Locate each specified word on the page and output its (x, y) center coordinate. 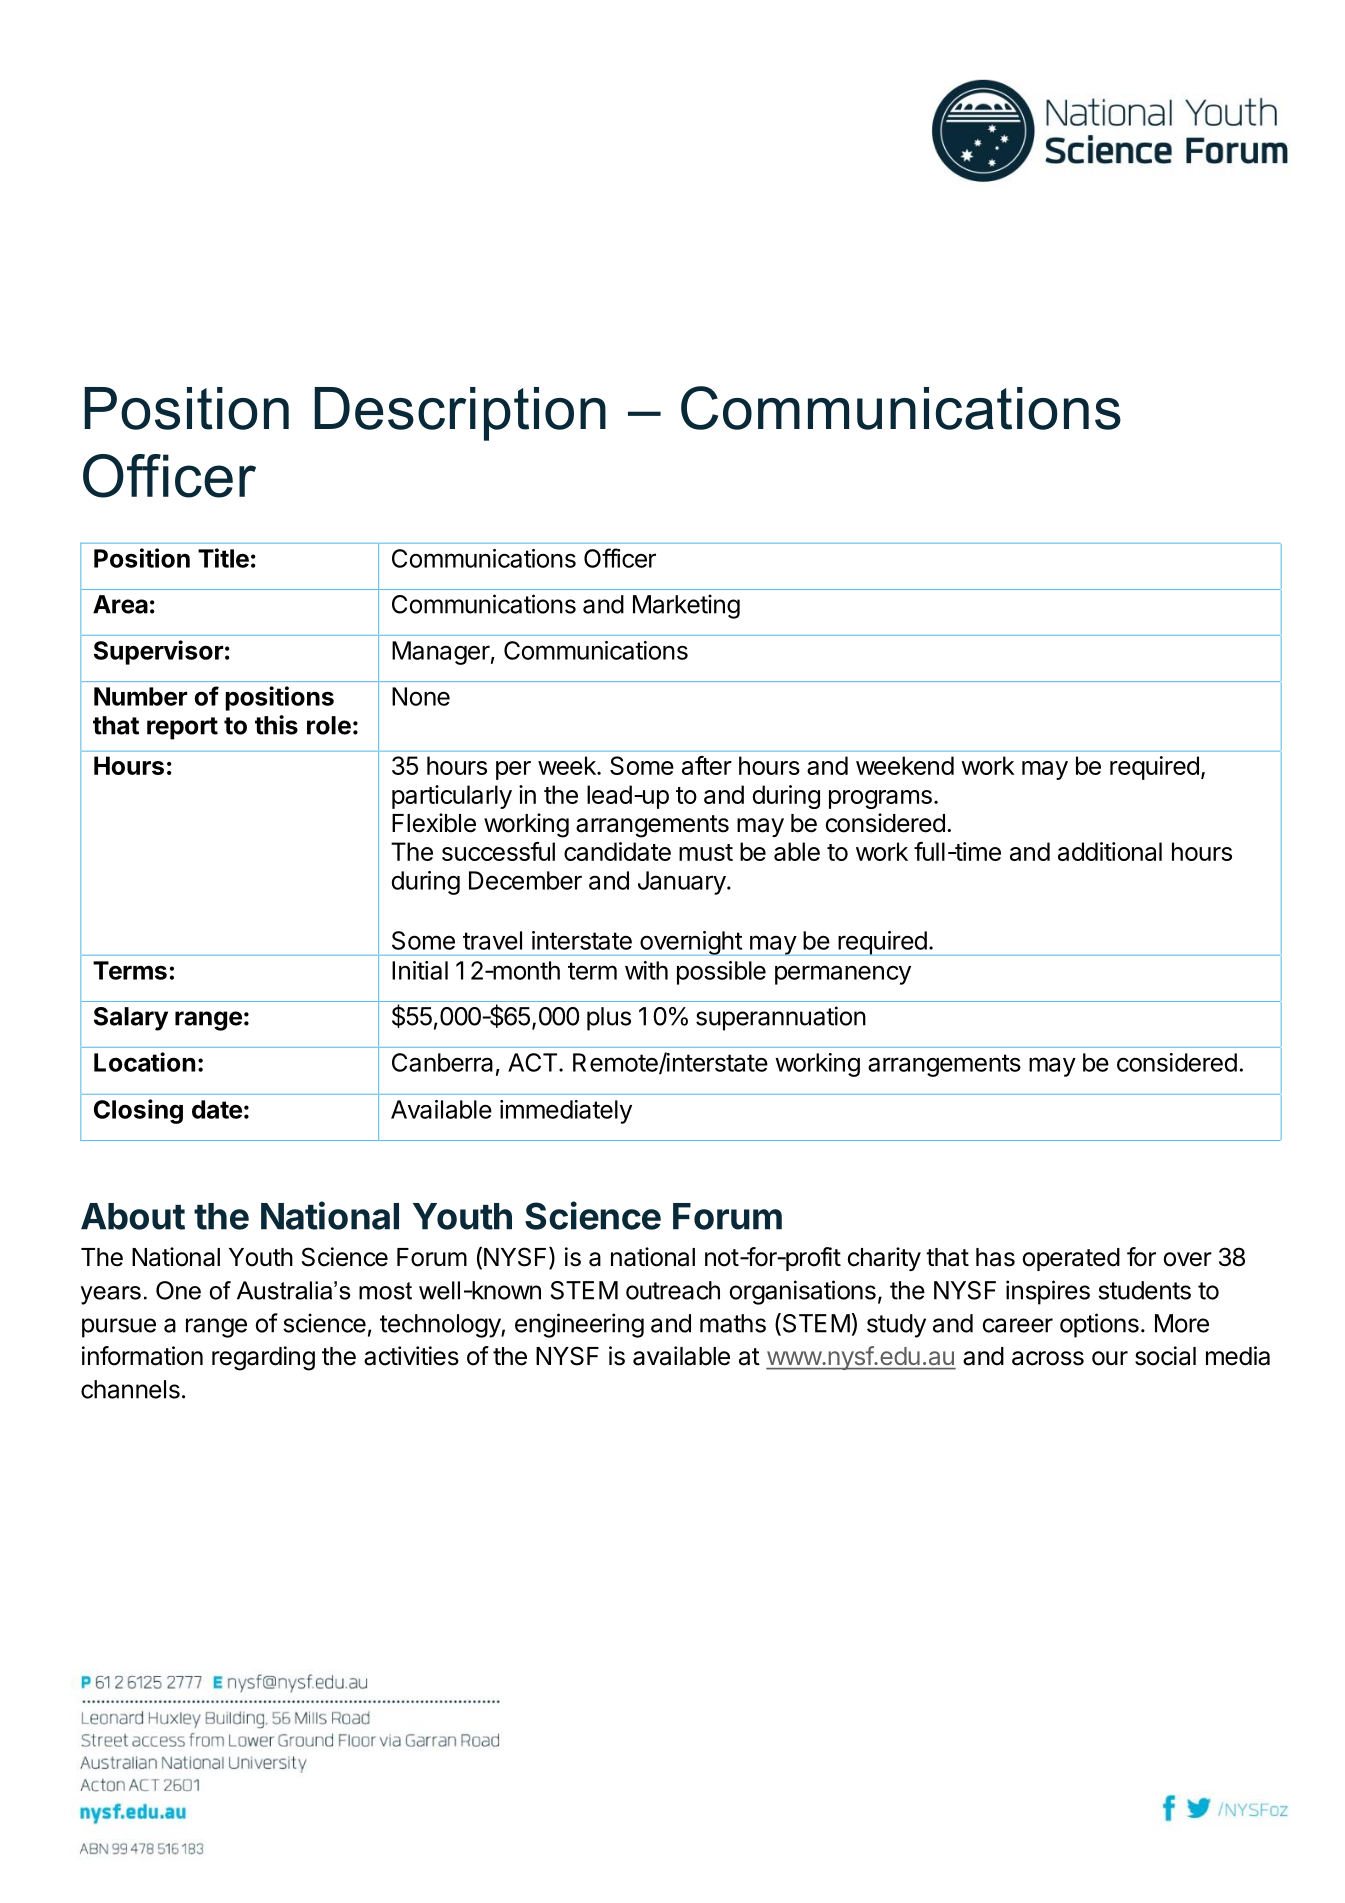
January (682, 883)
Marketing (686, 606)
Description (460, 414)
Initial (420, 970)
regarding (263, 1358)
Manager (441, 653)
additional (1110, 851)
